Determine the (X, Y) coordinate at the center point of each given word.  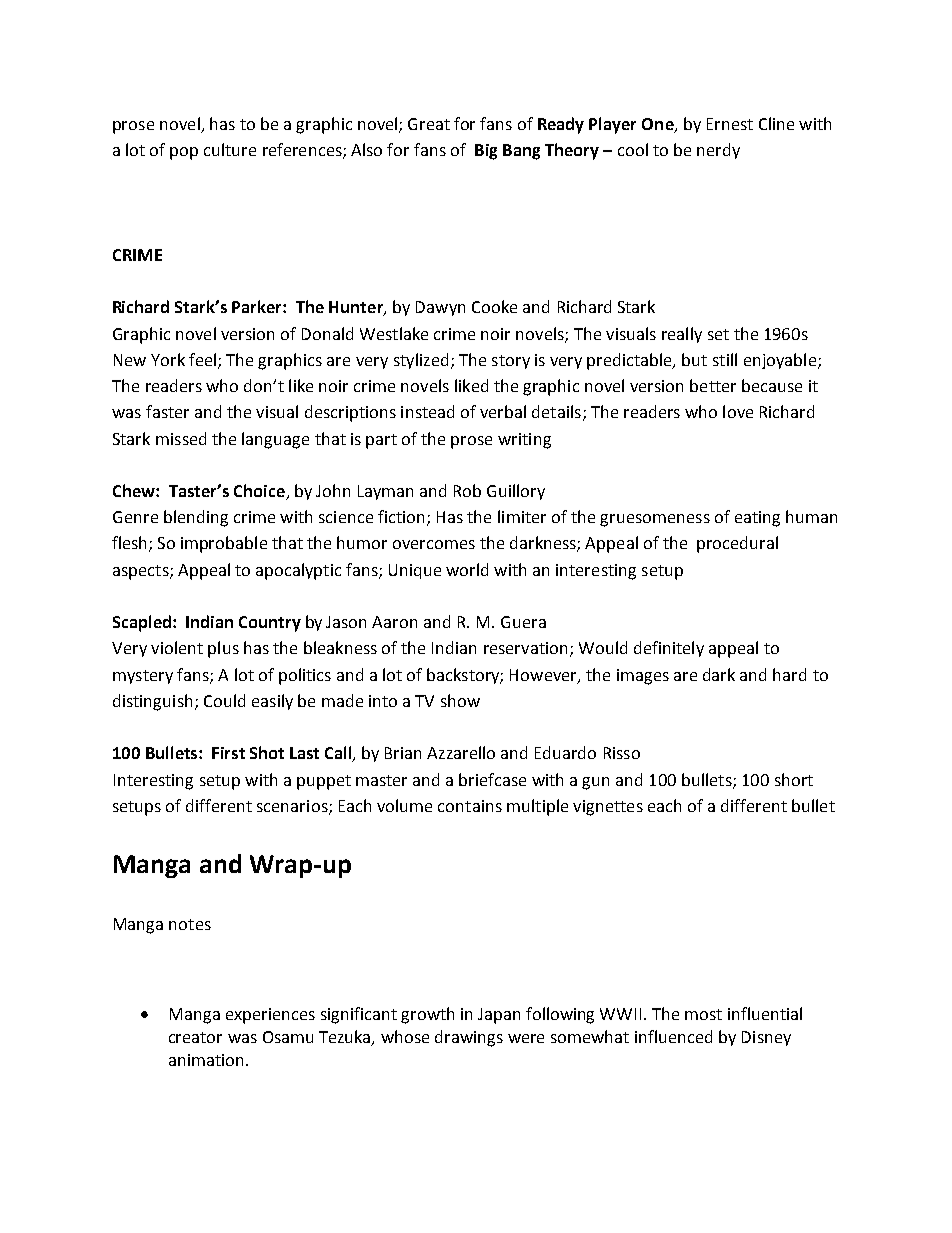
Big (486, 152)
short (794, 779)
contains (470, 806)
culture (230, 149)
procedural (737, 544)
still (725, 359)
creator (195, 1037)
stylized (421, 361)
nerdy (718, 151)
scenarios (293, 807)
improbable (224, 544)
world (467, 569)
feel (204, 360)
